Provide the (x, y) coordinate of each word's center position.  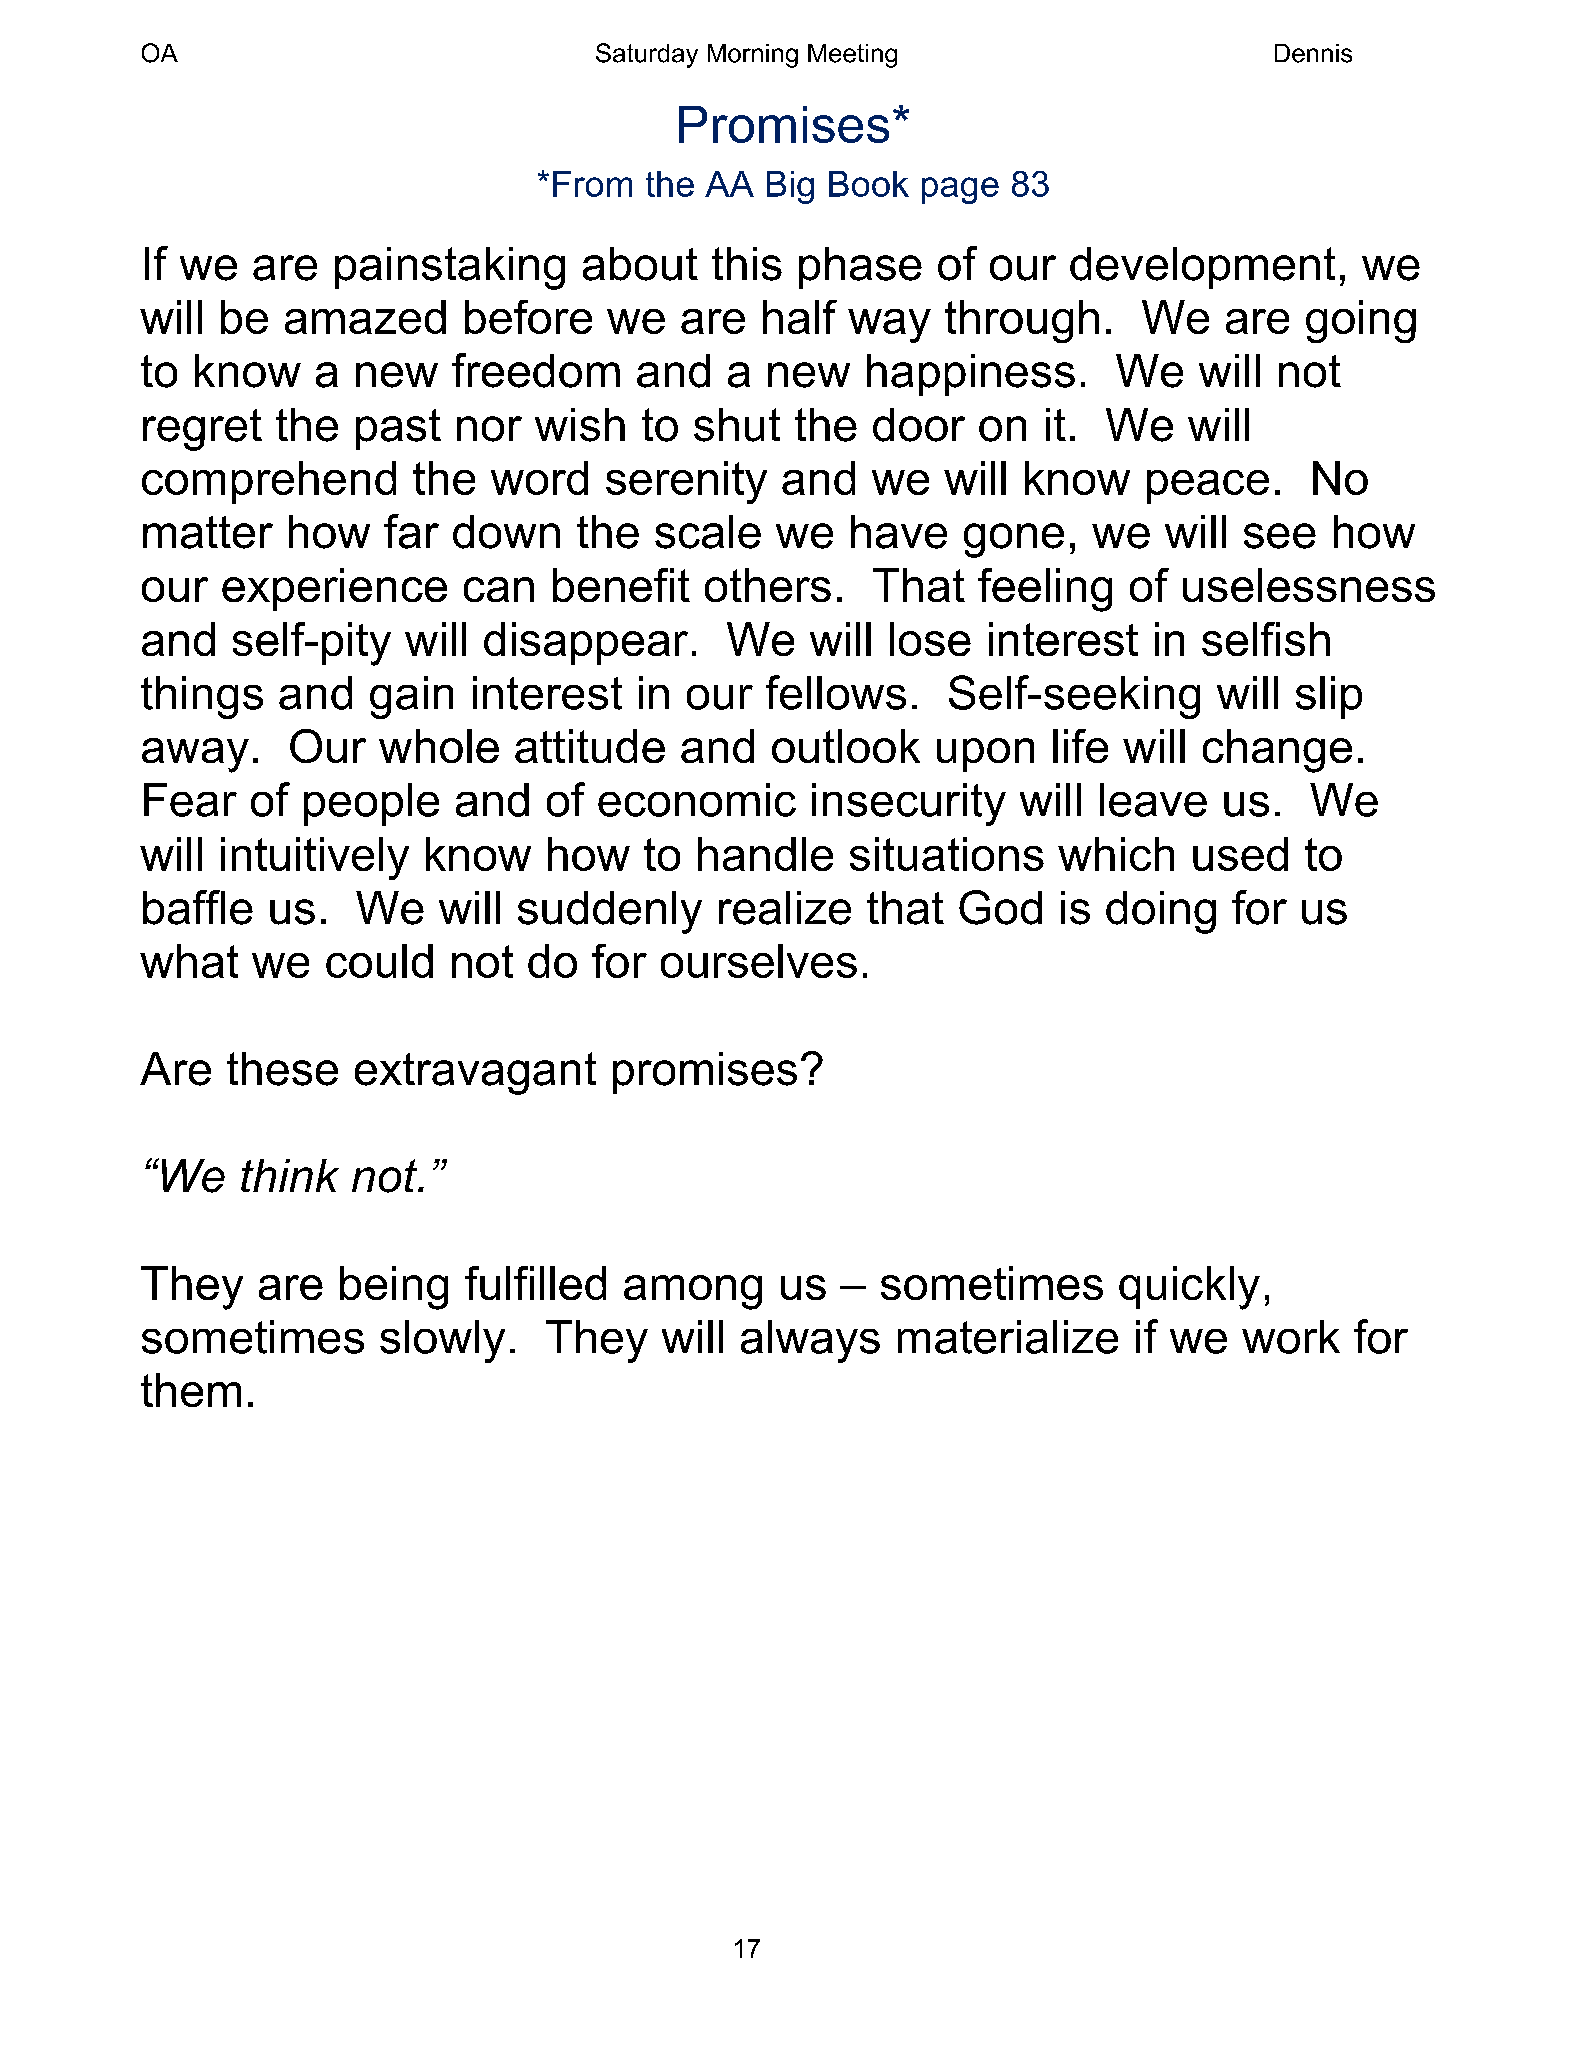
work (1291, 1337)
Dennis (1313, 53)
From (592, 184)
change (1277, 751)
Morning (753, 56)
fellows (836, 692)
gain (411, 697)
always (810, 1341)
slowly (442, 1341)
